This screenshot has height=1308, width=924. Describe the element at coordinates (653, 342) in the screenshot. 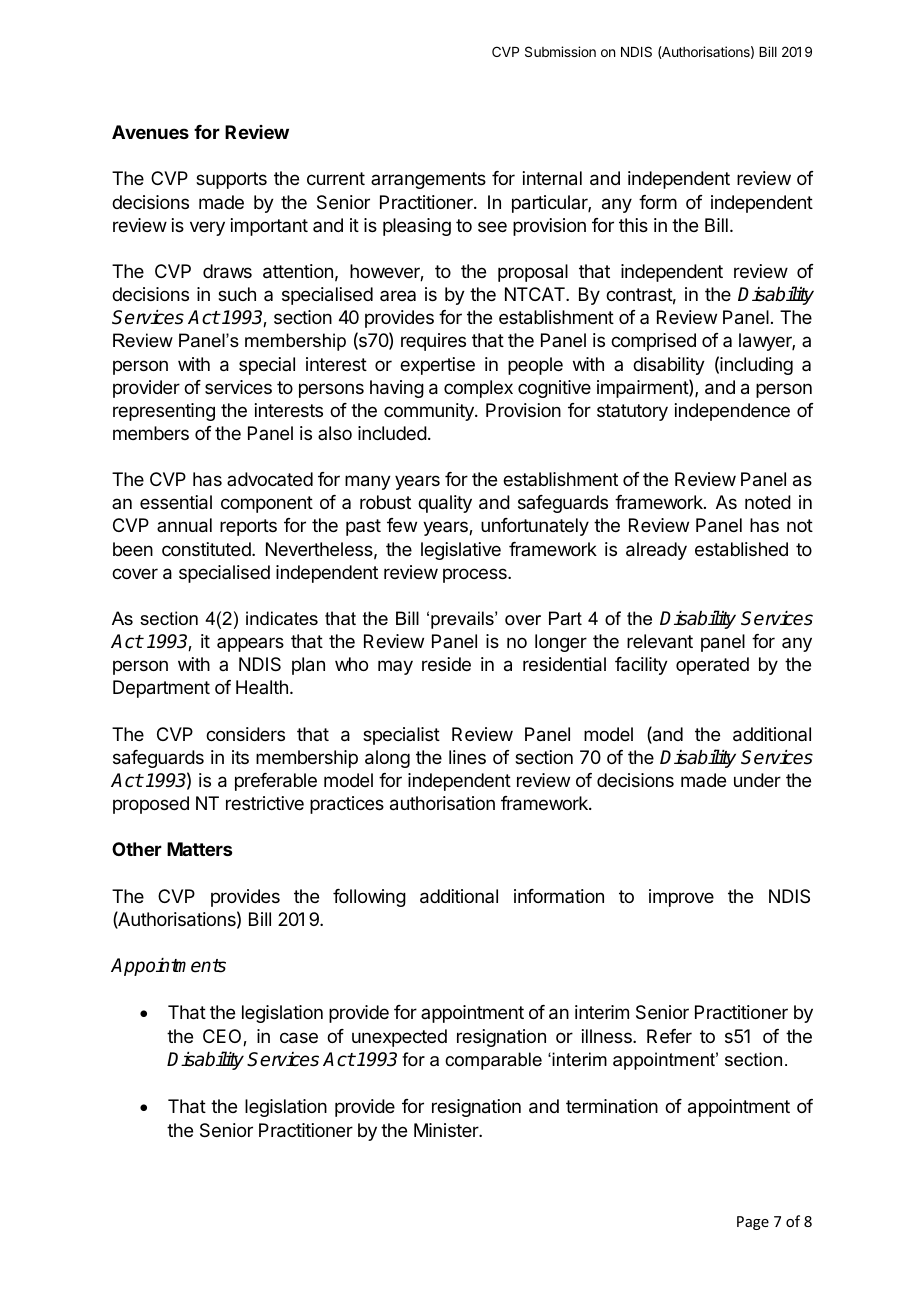

I see `comprised` at that location.
